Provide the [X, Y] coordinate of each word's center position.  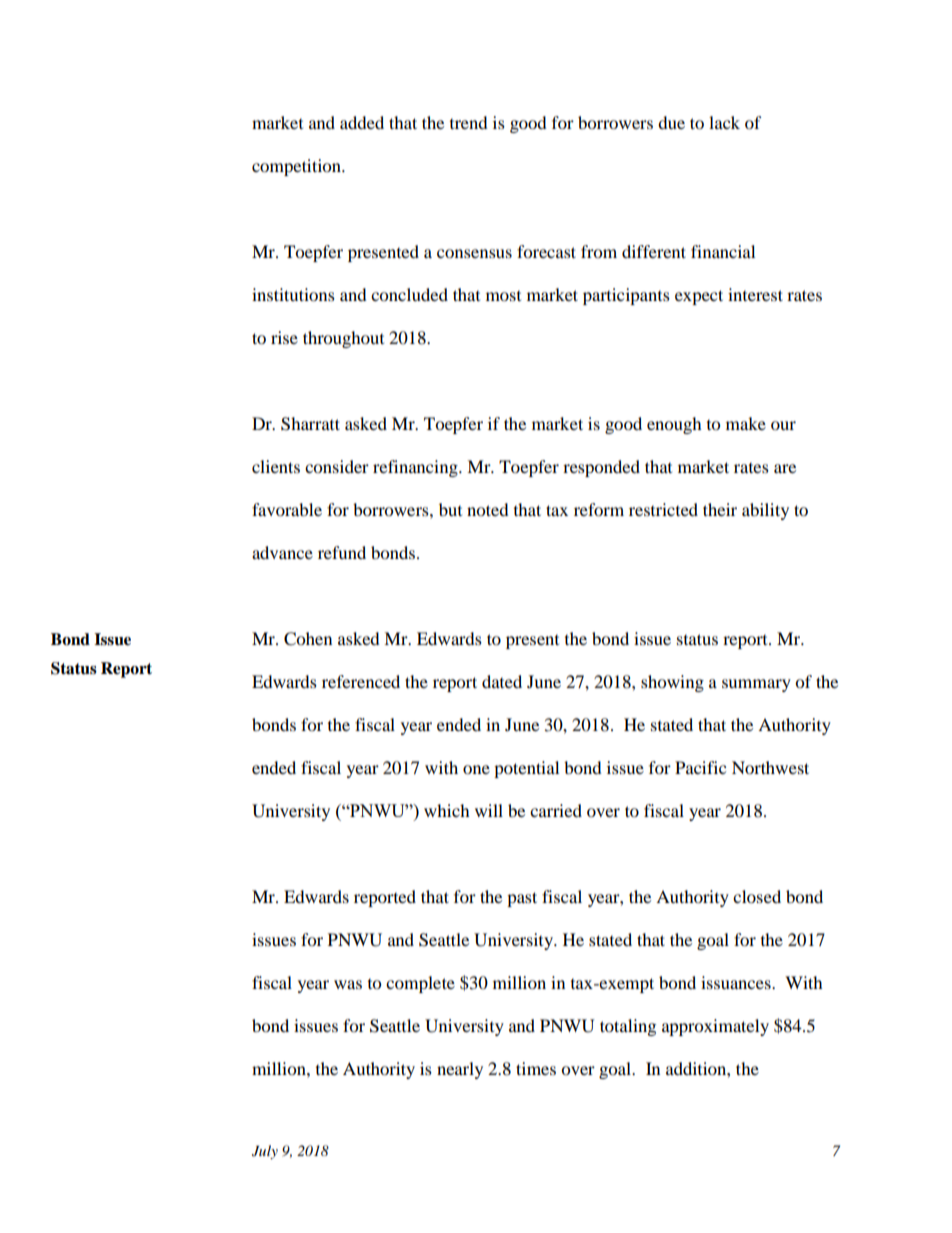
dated [502, 681]
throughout [343, 339]
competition [297, 167]
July [265, 1152]
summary [756, 685]
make [746, 423]
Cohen [308, 639]
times [536, 1068]
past [522, 899]
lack [724, 122]
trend [469, 122]
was [348, 984]
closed [757, 896]
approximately [715, 1027]
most [503, 296]
